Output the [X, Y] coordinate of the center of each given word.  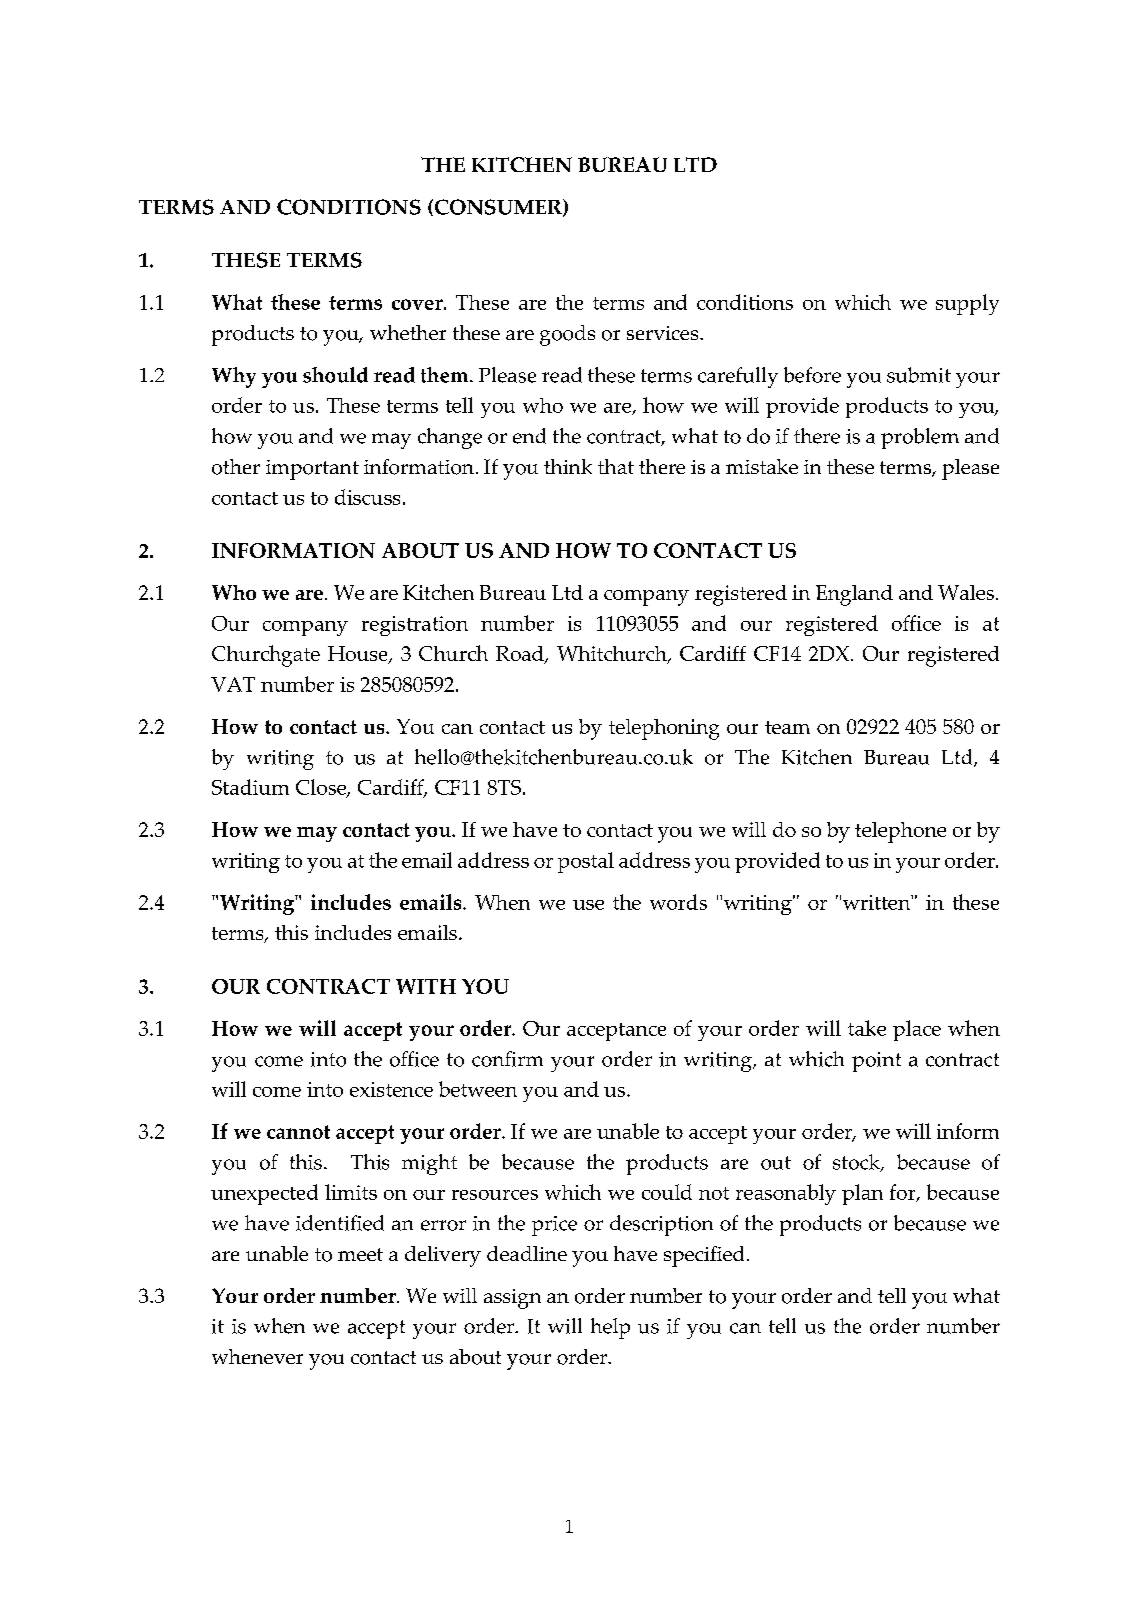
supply [967, 304]
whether [408, 332]
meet [360, 1254]
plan [862, 1194]
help [610, 1328]
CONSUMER [498, 208]
